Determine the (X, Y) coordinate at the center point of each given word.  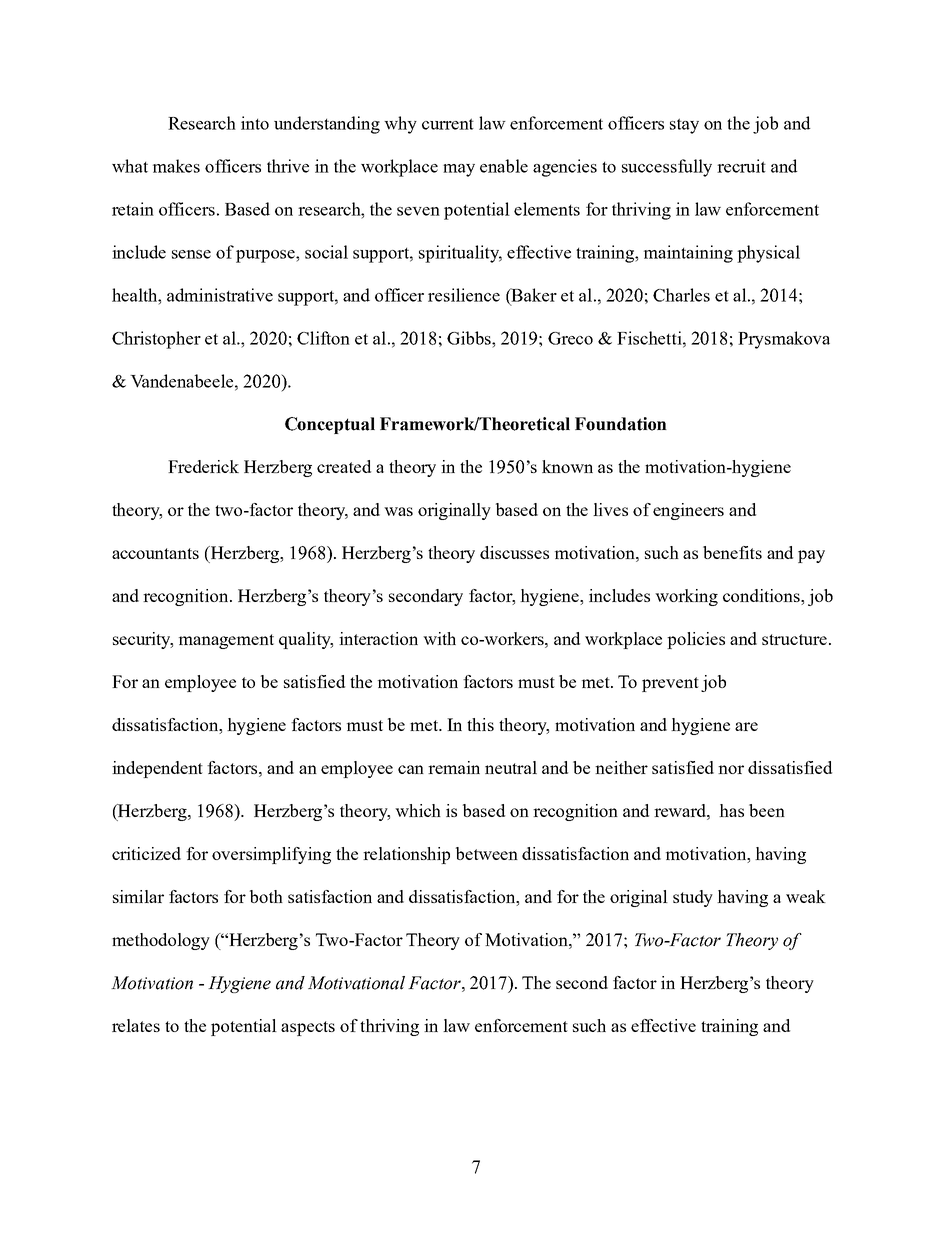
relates (136, 1025)
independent (157, 769)
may (459, 170)
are (746, 726)
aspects (308, 1028)
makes (176, 166)
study (693, 898)
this (480, 724)
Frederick (203, 466)
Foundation (621, 424)
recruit (741, 166)
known (567, 466)
